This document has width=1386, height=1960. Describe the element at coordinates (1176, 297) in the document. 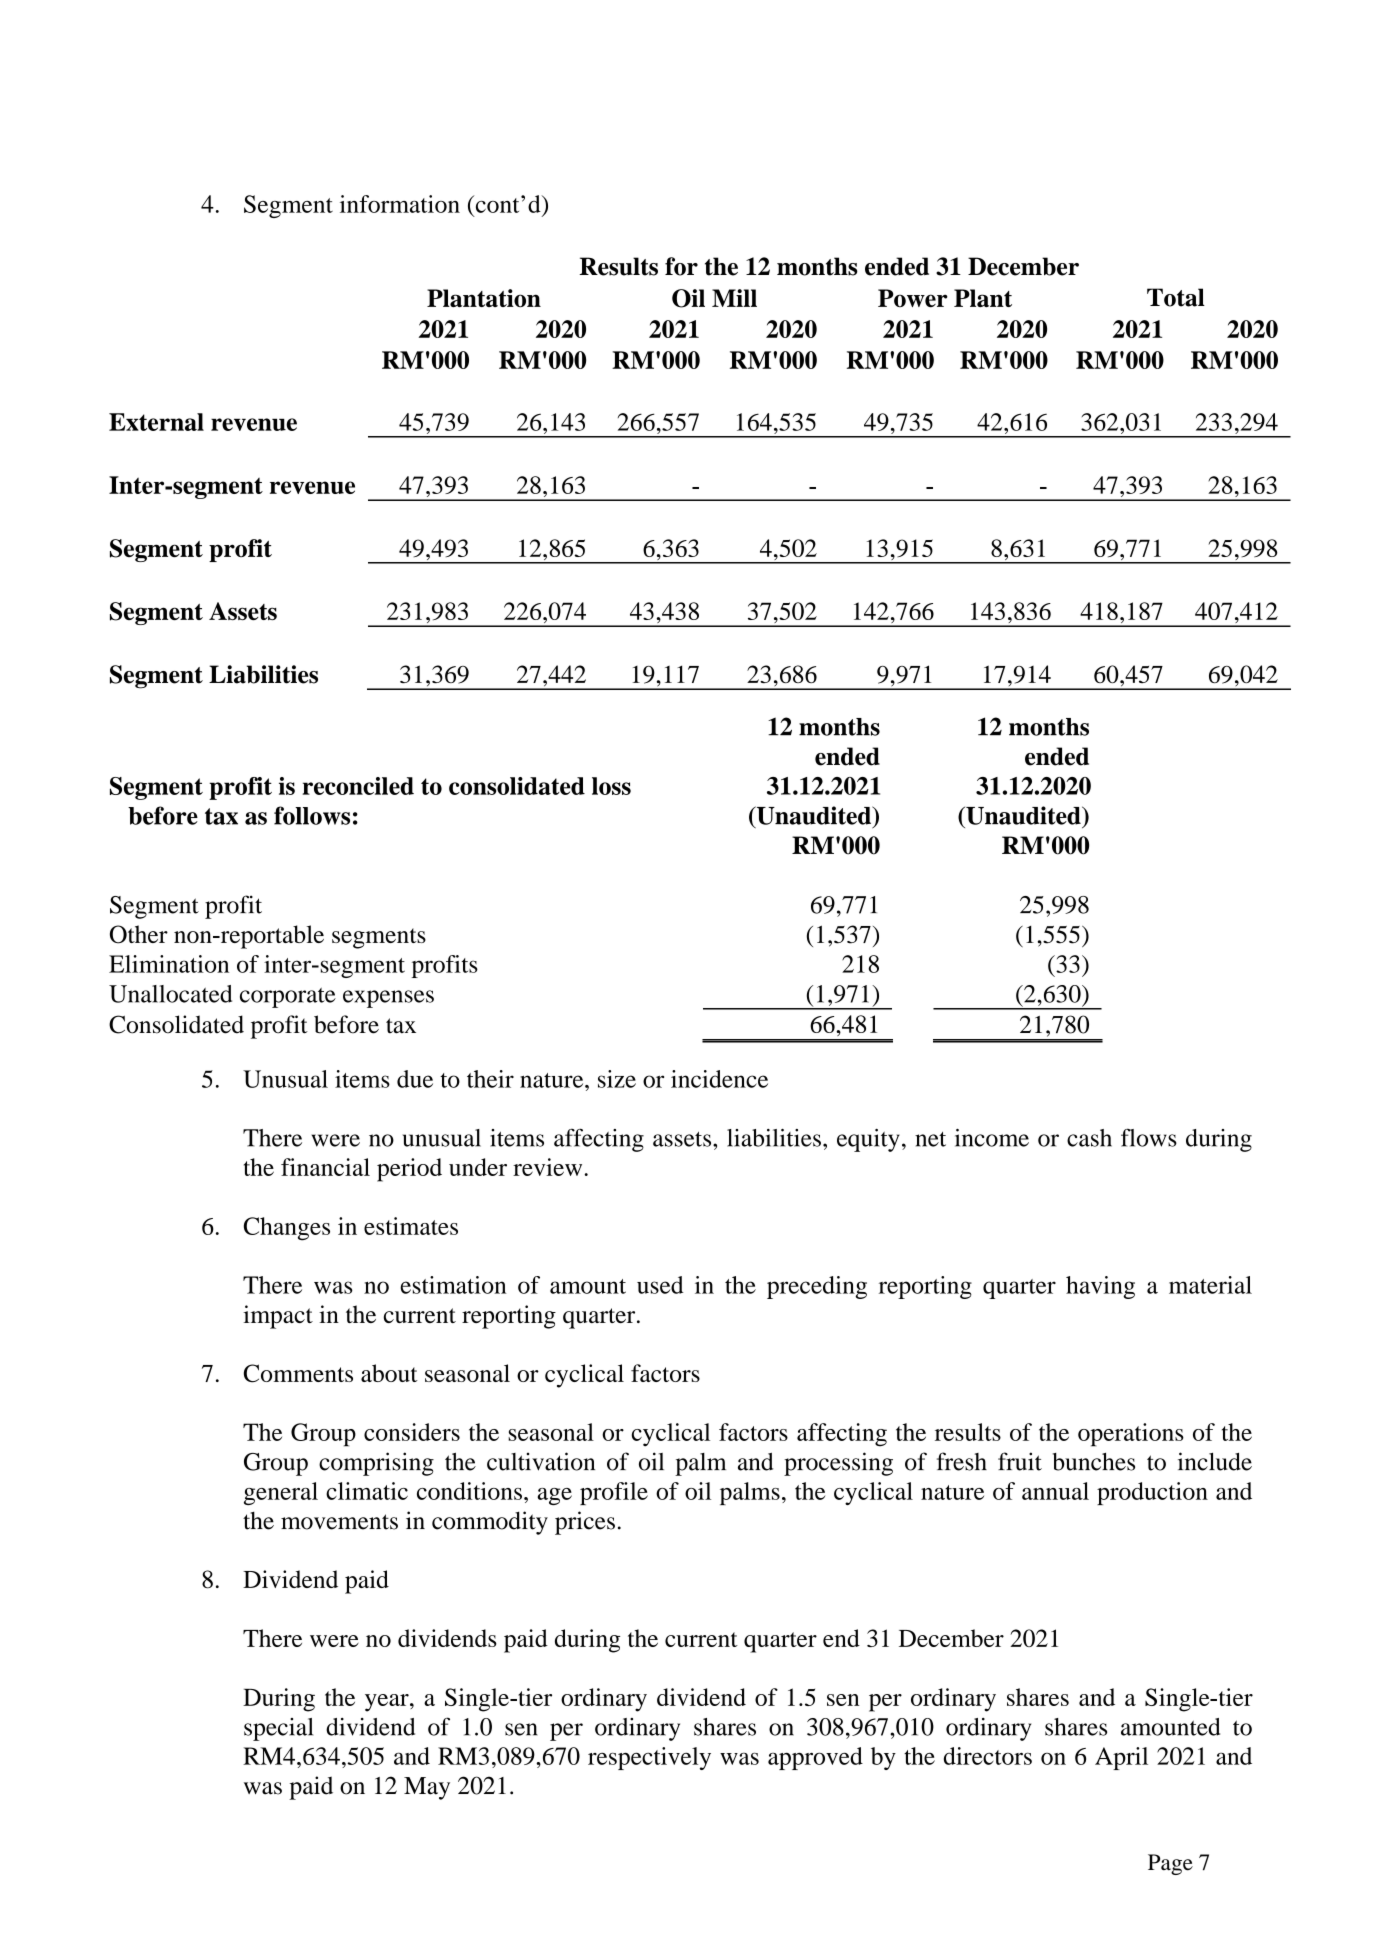

I see `Total` at that location.
